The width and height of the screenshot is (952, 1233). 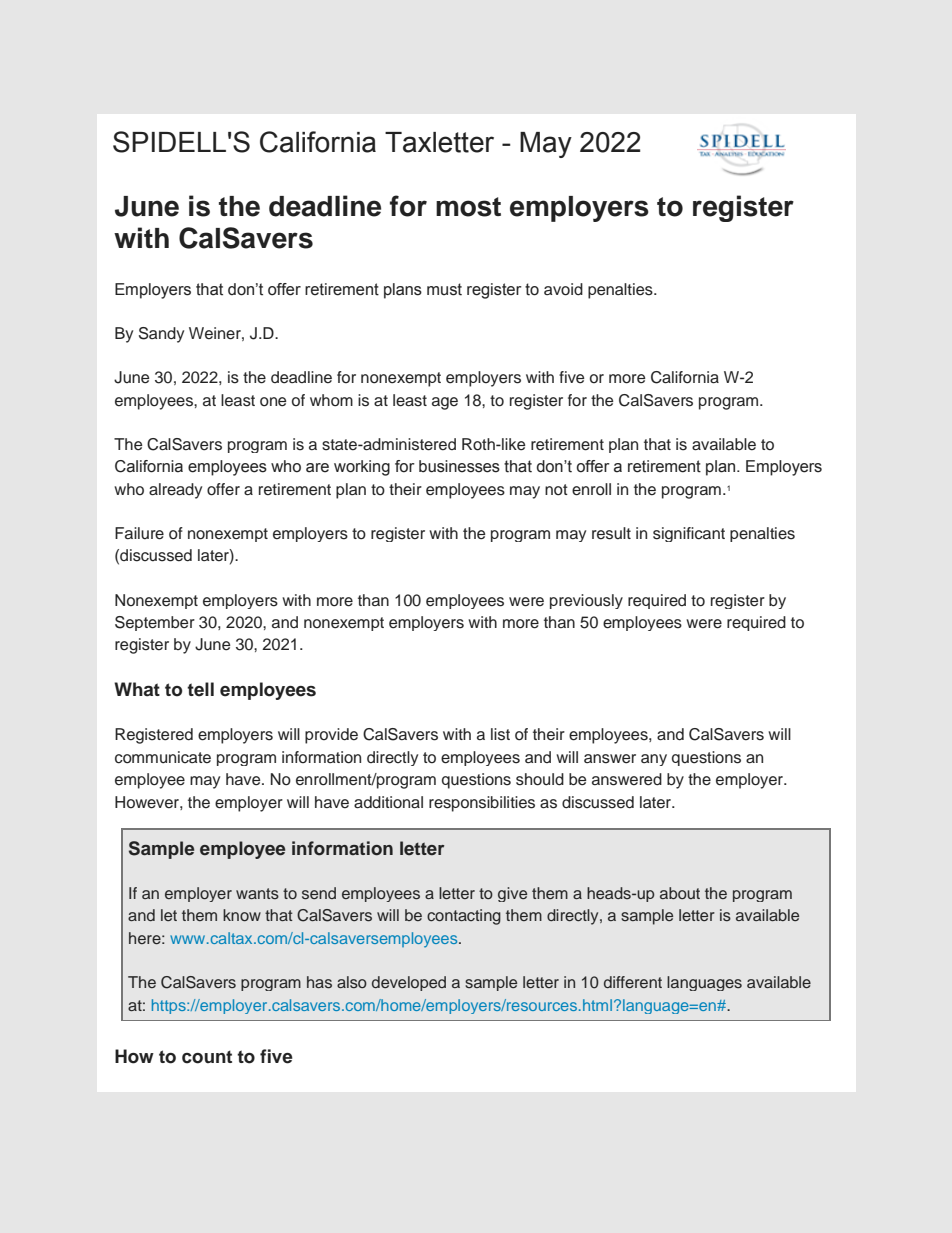 What do you see at coordinates (468, 207) in the screenshot?
I see `most` at bounding box center [468, 207].
